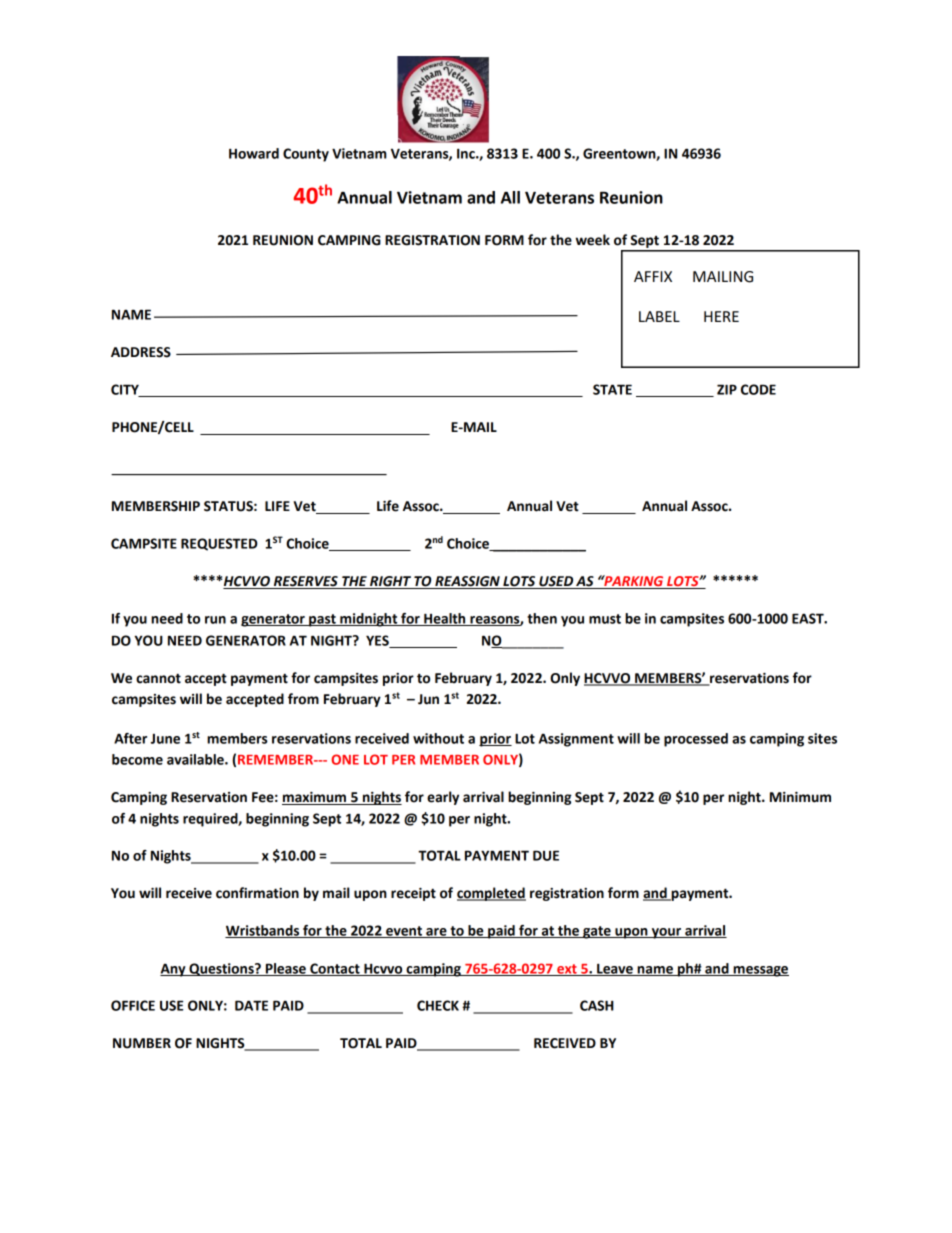 This document has width=952, height=1233. I want to click on Howard, so click(254, 153).
